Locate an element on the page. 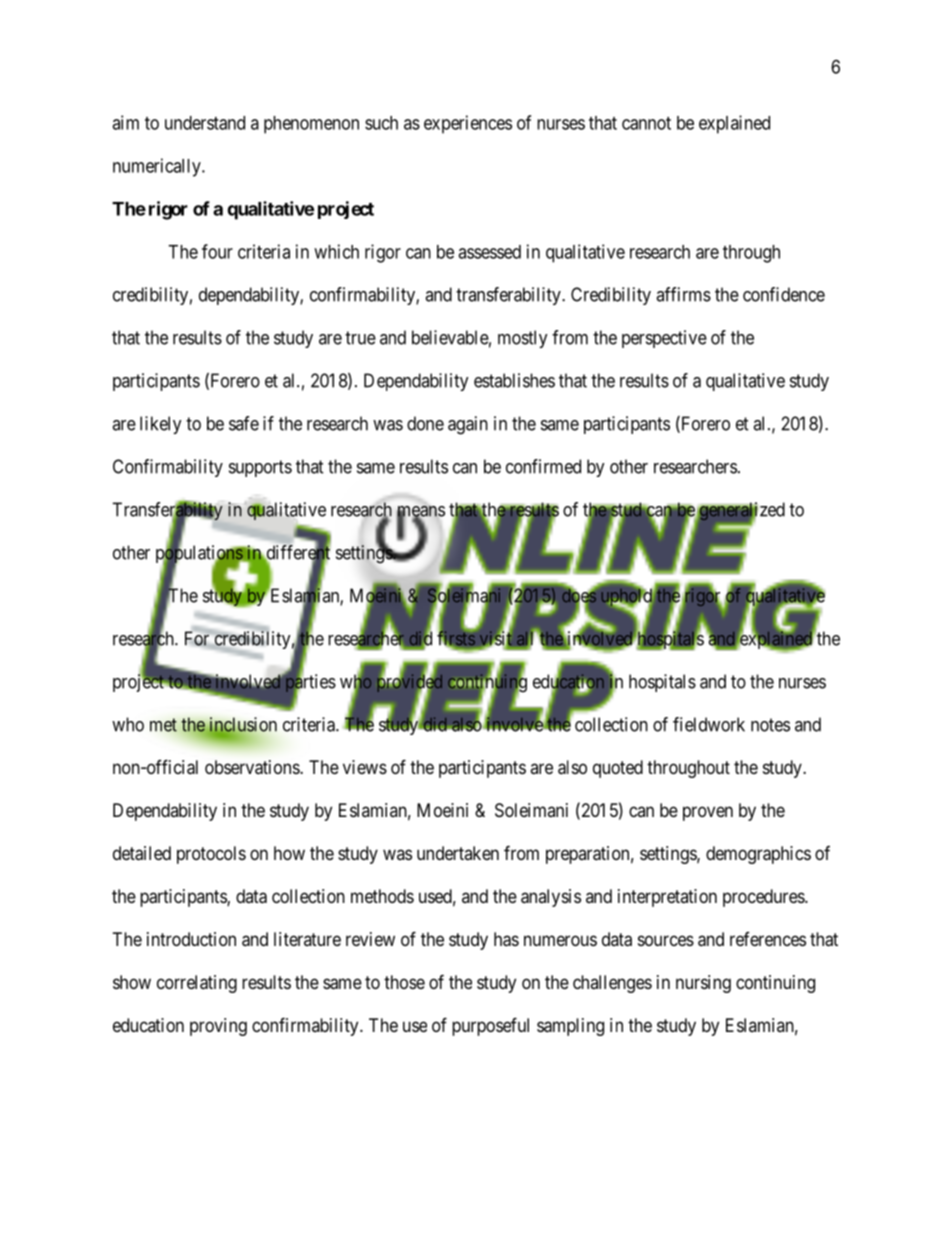 Image resolution: width=952 pixels, height=1233 pixels. fieldwork is located at coordinates (709, 724).
